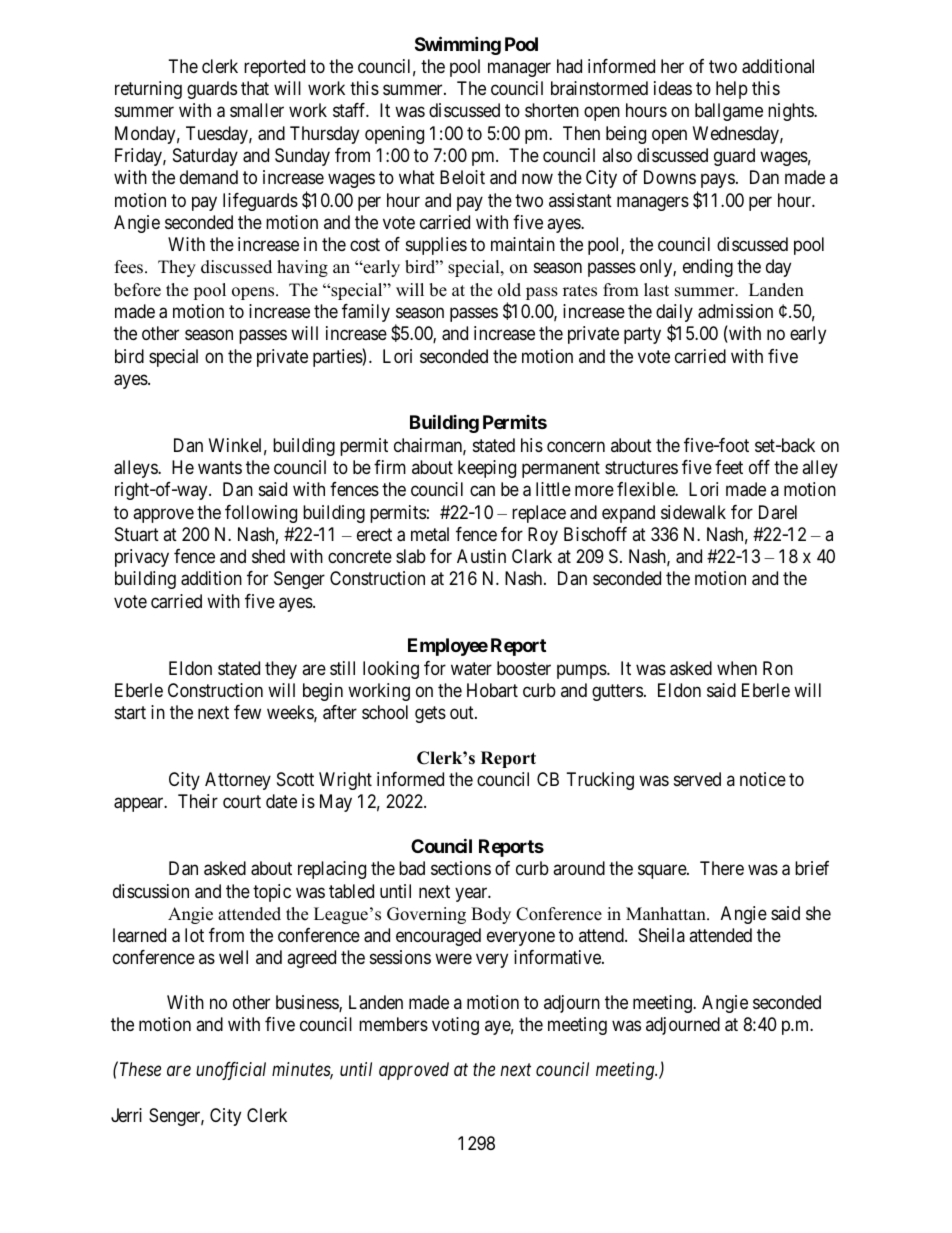  I want to click on voting, so click(455, 1026).
